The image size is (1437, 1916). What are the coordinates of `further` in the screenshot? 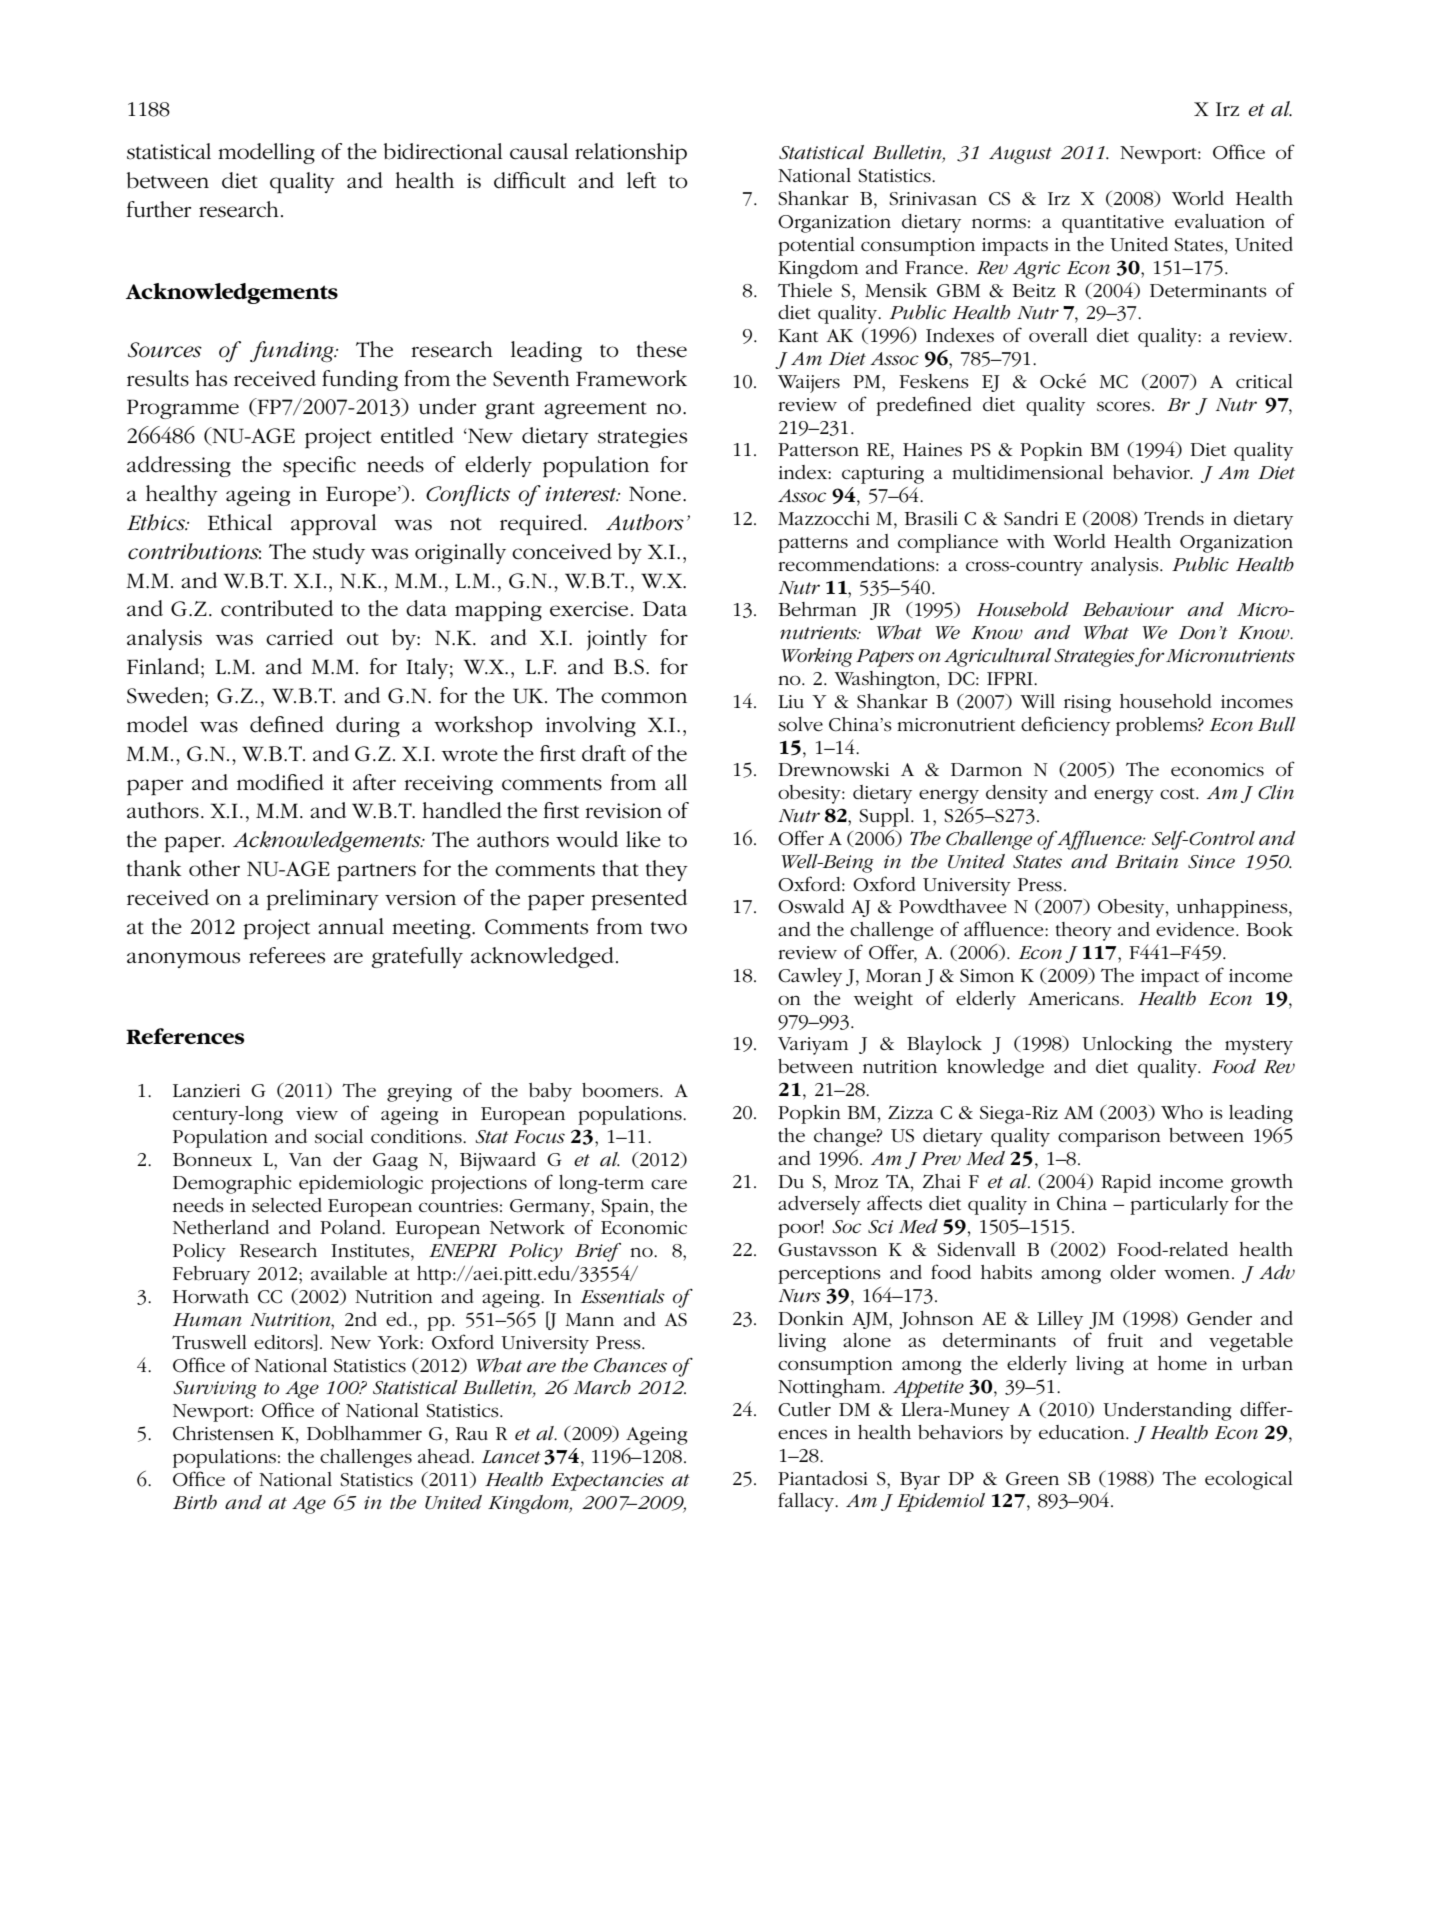 It's located at (159, 209).
